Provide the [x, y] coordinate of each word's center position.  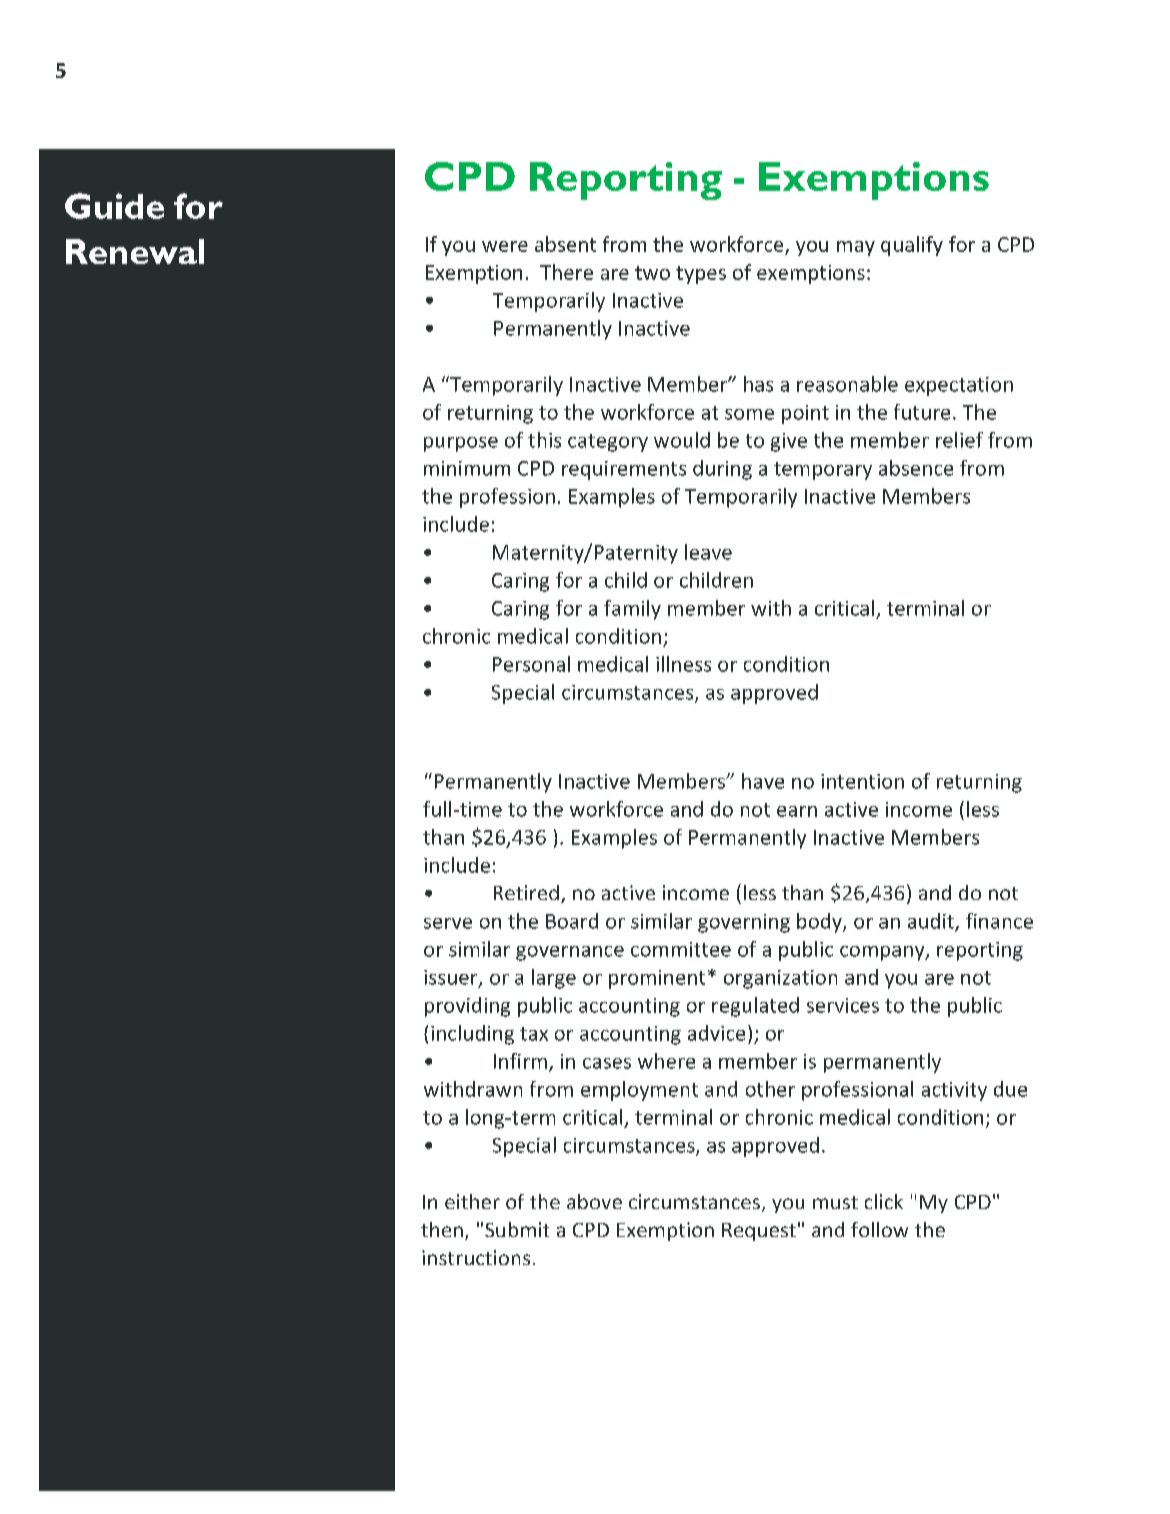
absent [565, 244]
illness [683, 664]
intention [862, 781]
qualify [912, 246]
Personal [531, 664]
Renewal [135, 251]
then [442, 1229]
